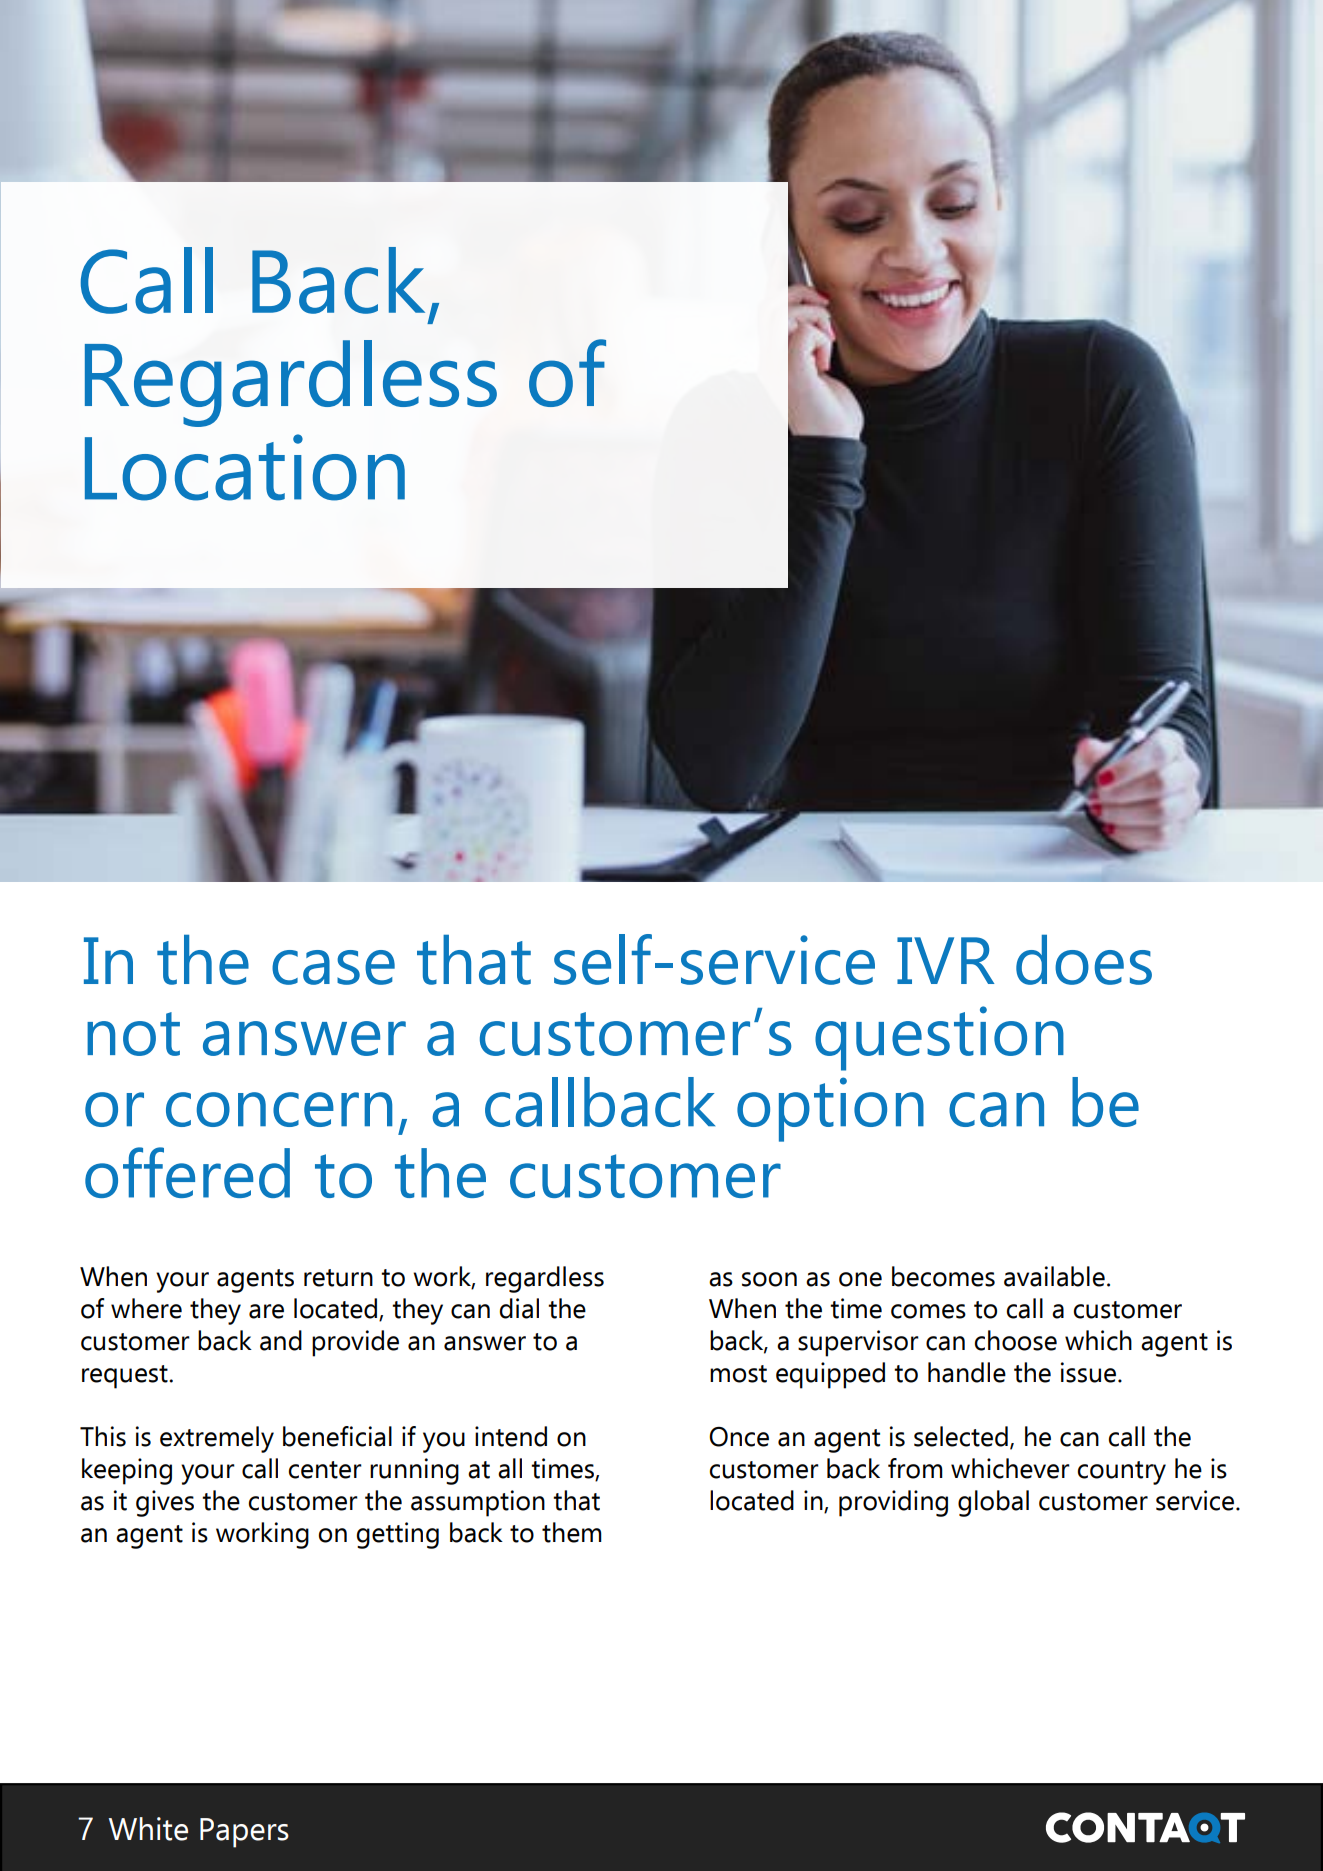 The height and width of the document is (1871, 1323). What do you see at coordinates (245, 467) in the document?
I see `Location` at bounding box center [245, 467].
